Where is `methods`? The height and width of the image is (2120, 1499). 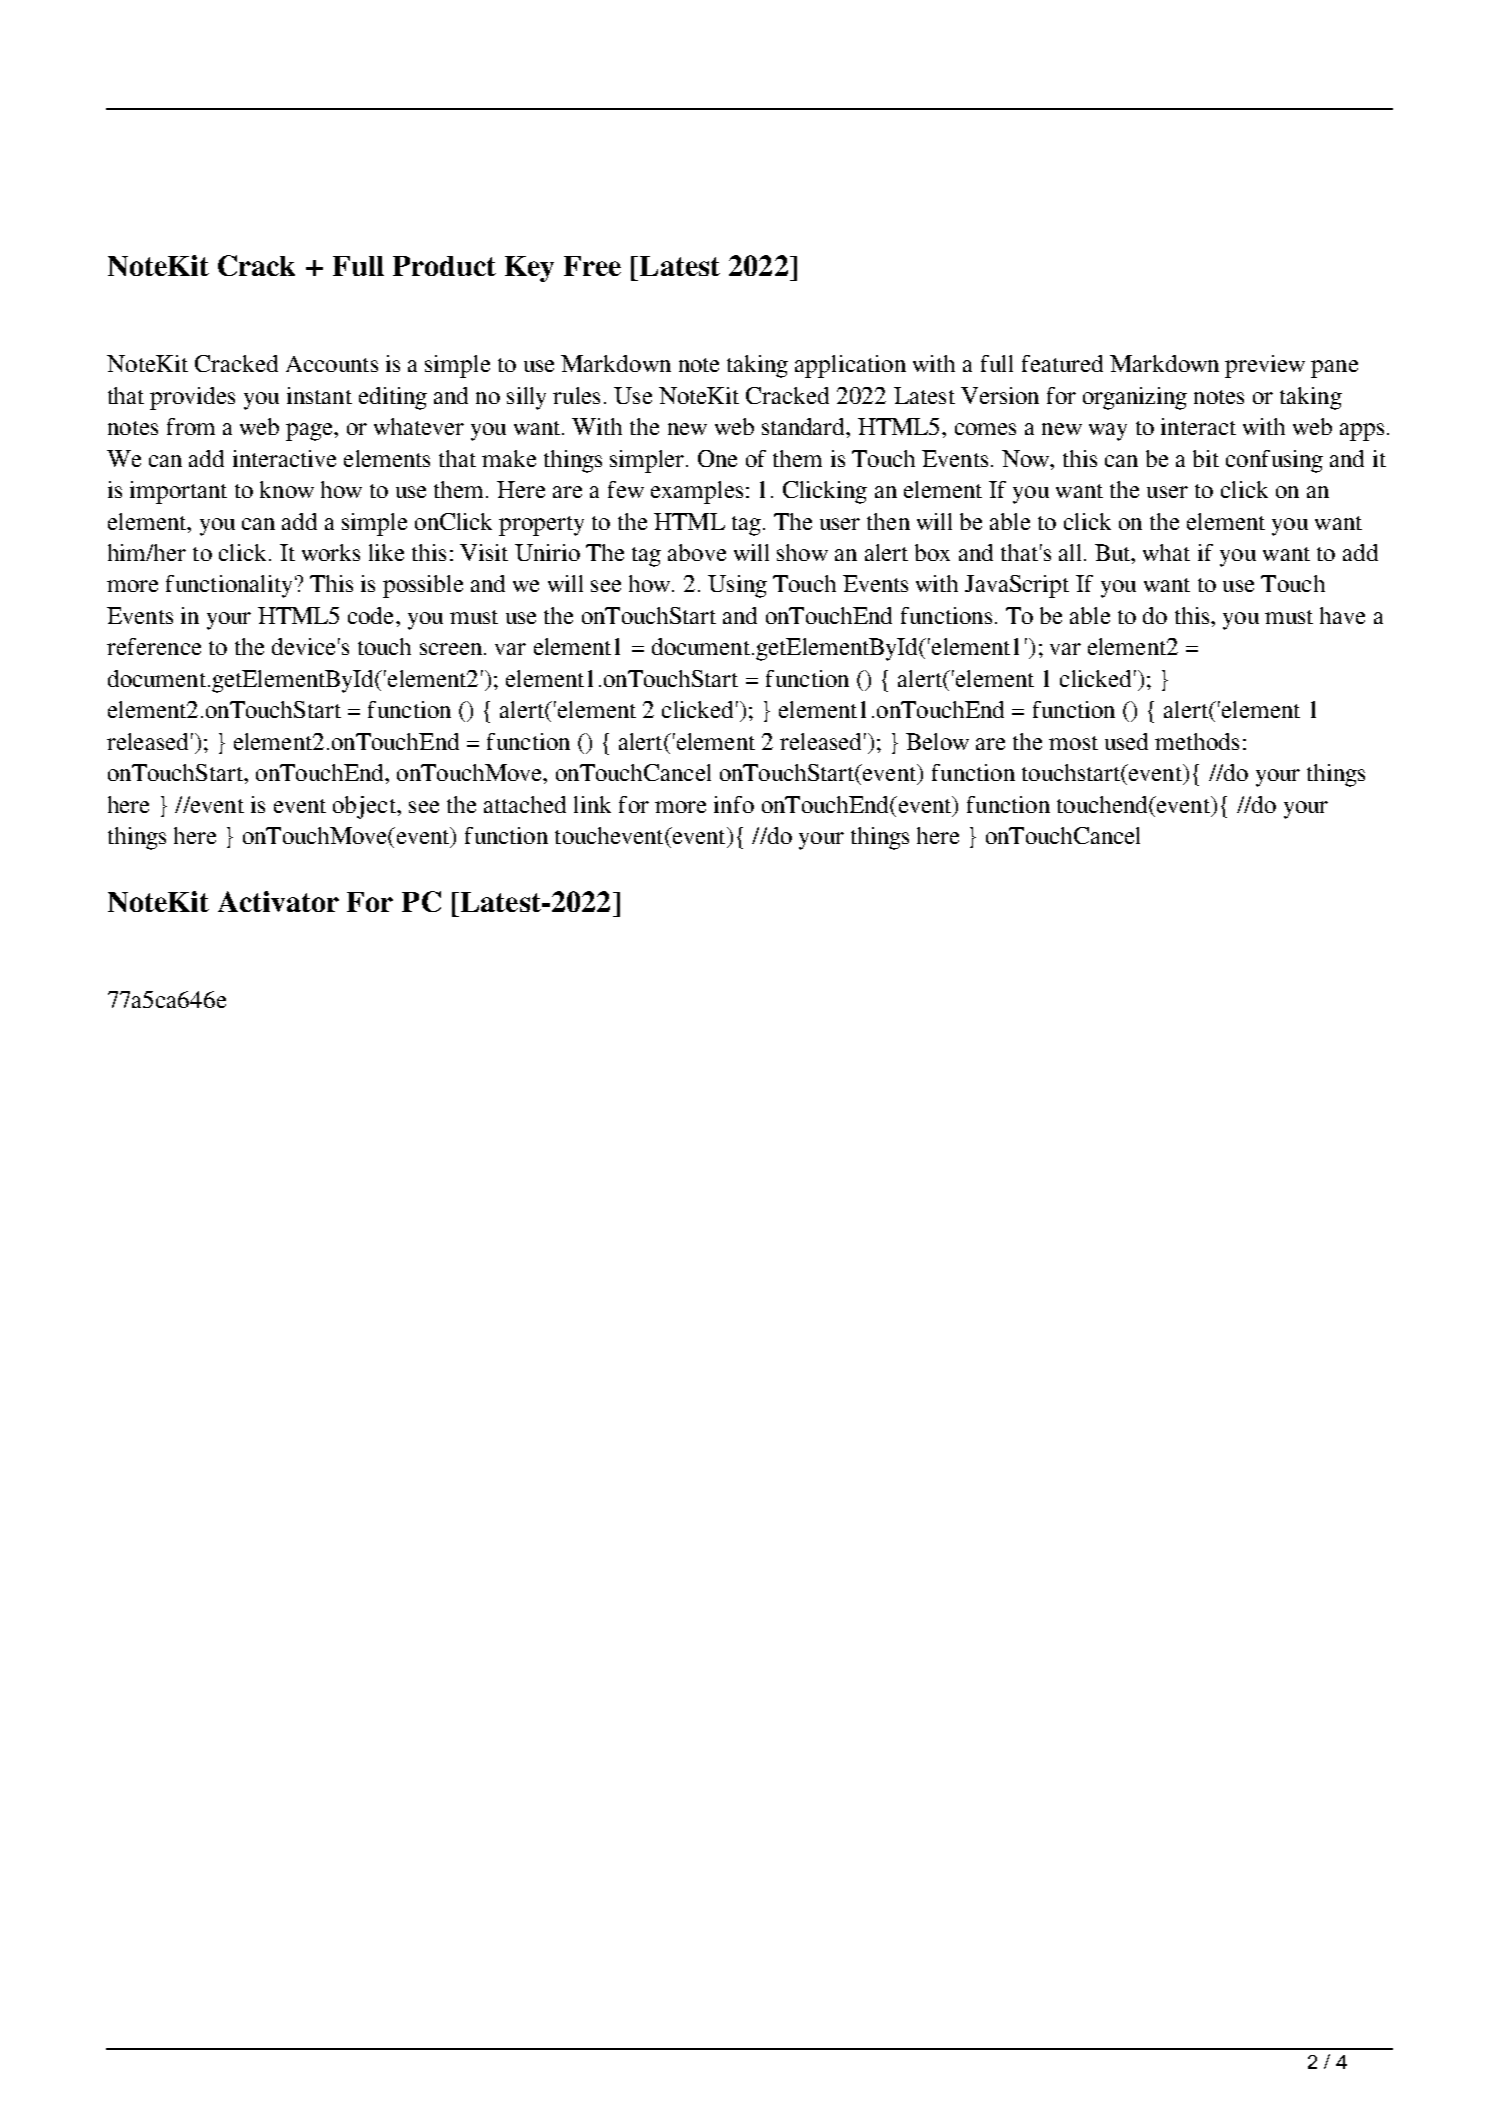 methods is located at coordinates (1197, 741).
